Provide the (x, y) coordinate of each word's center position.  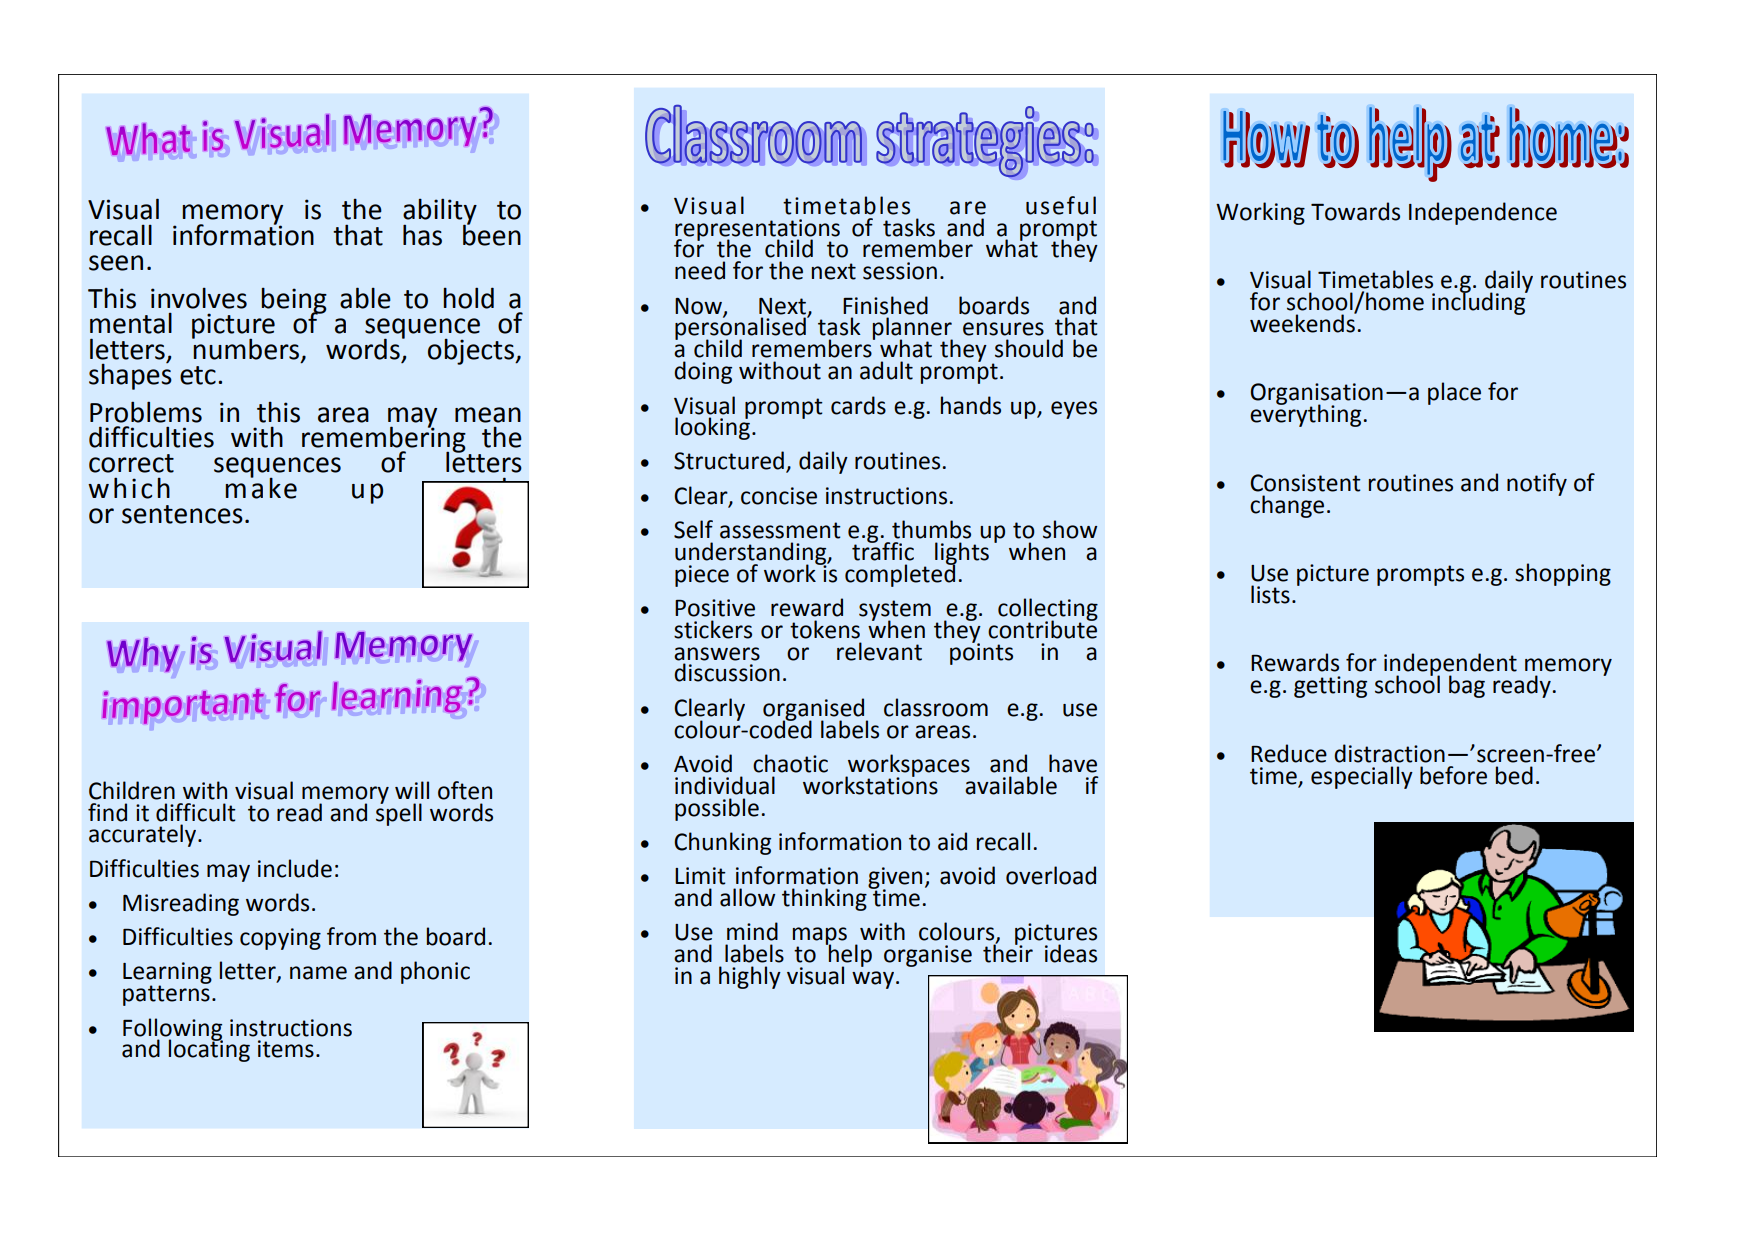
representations (757, 231)
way (874, 980)
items (286, 1049)
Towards (1355, 211)
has (422, 235)
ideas (1071, 953)
